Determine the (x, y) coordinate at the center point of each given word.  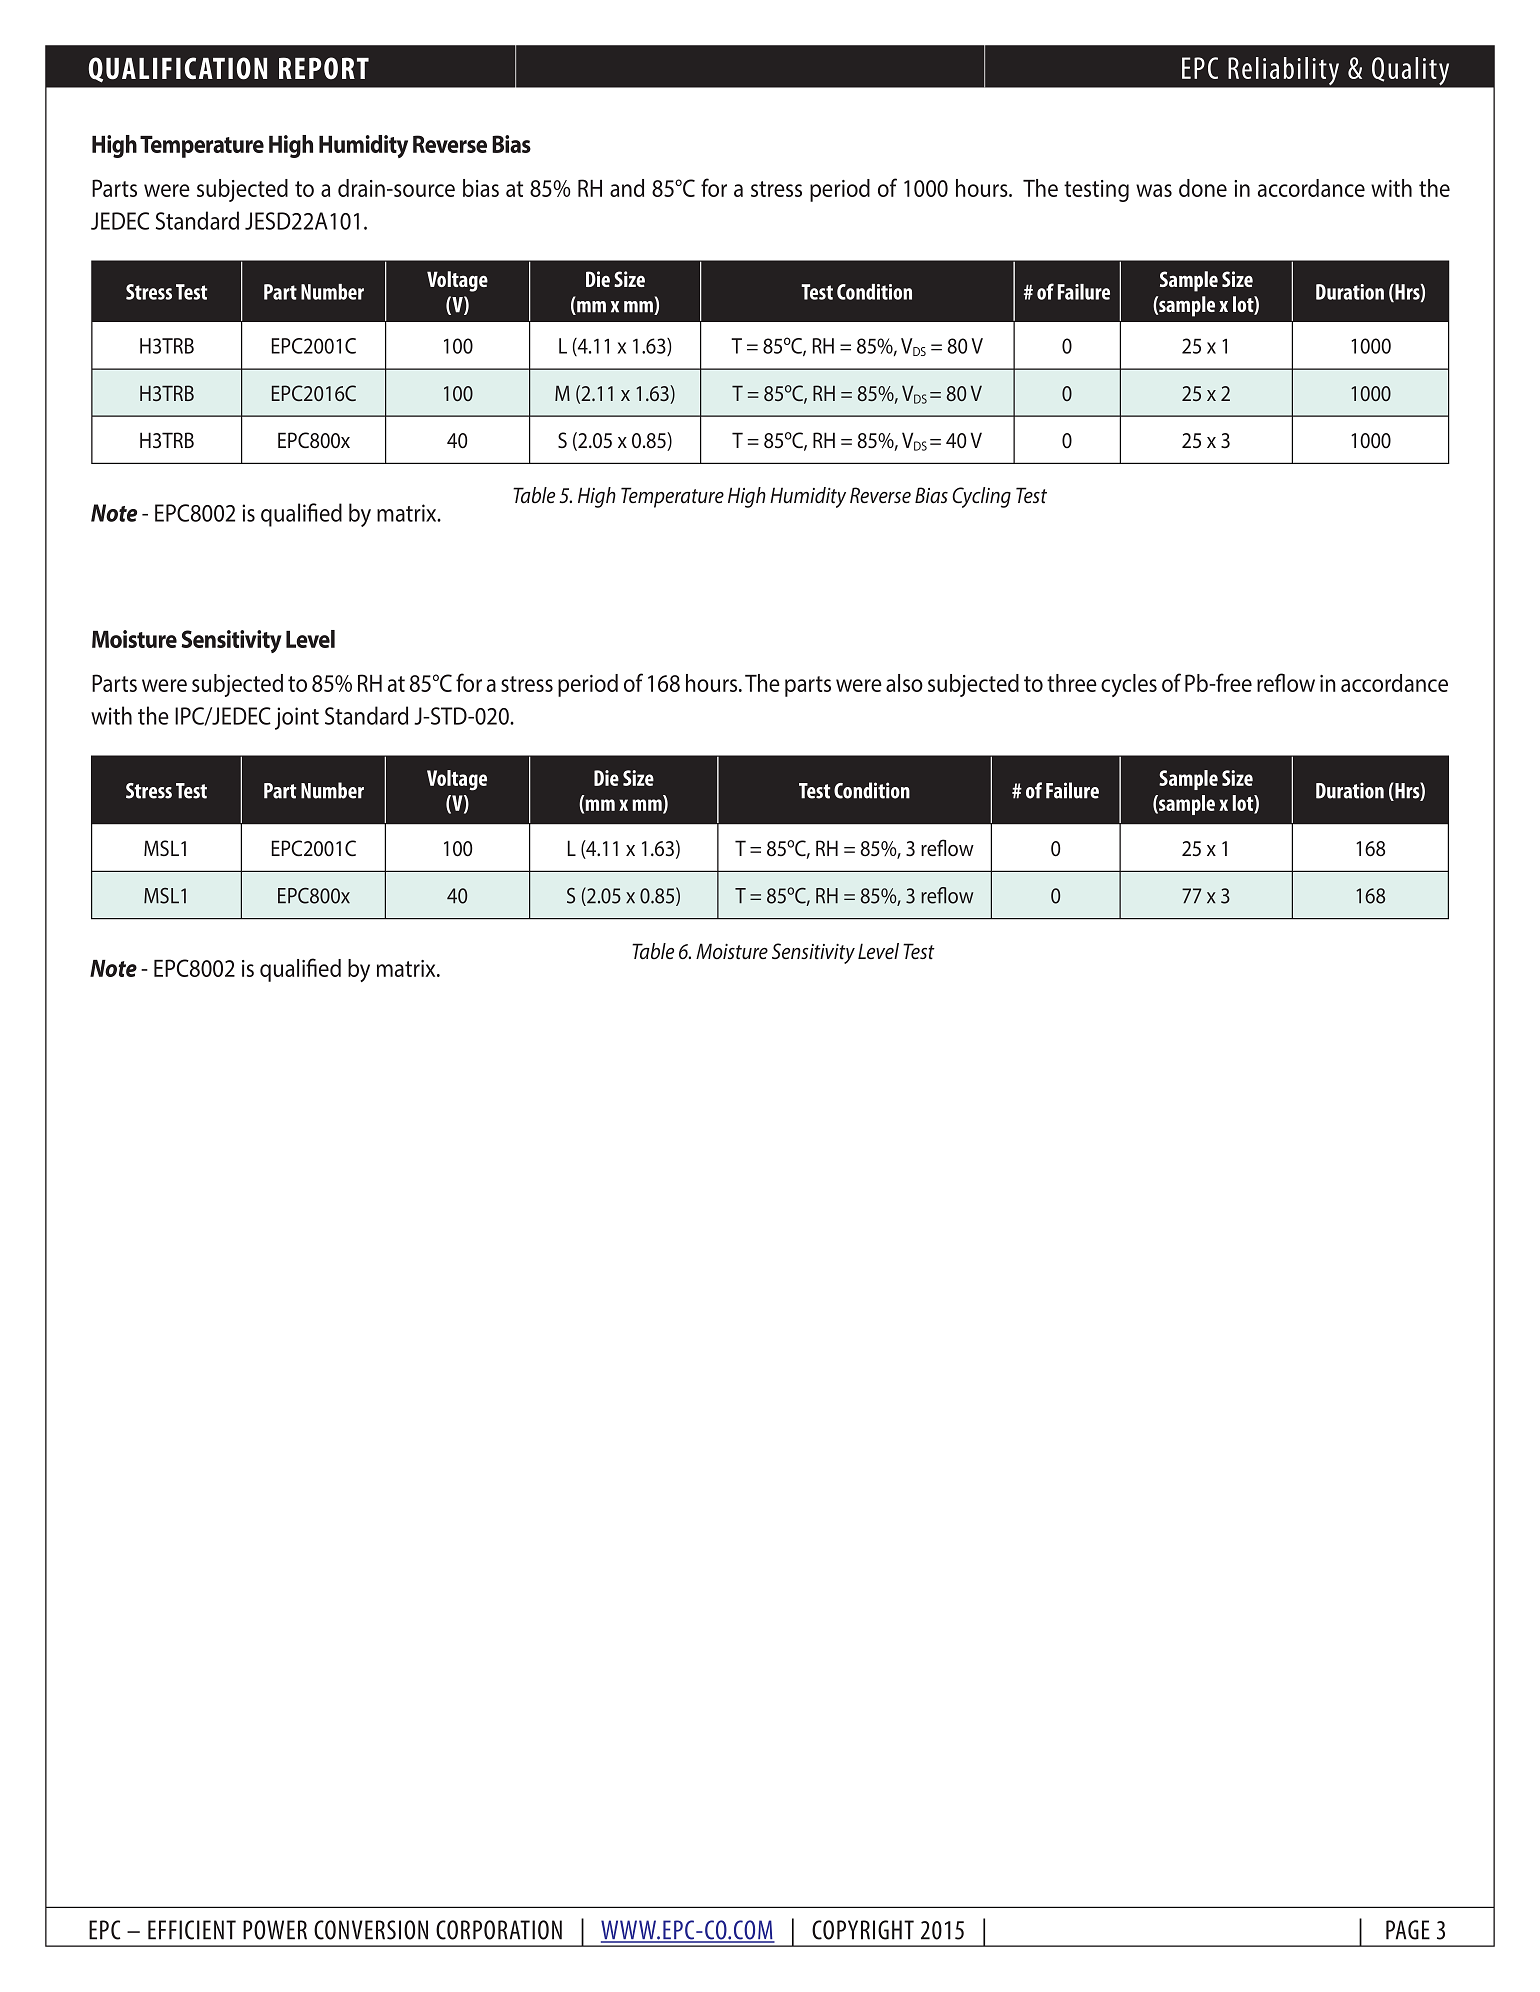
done (1203, 188)
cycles (1129, 685)
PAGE (1408, 1930)
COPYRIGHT (863, 1930)
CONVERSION (371, 1930)
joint (297, 718)
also (904, 683)
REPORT (324, 68)
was (1154, 190)
